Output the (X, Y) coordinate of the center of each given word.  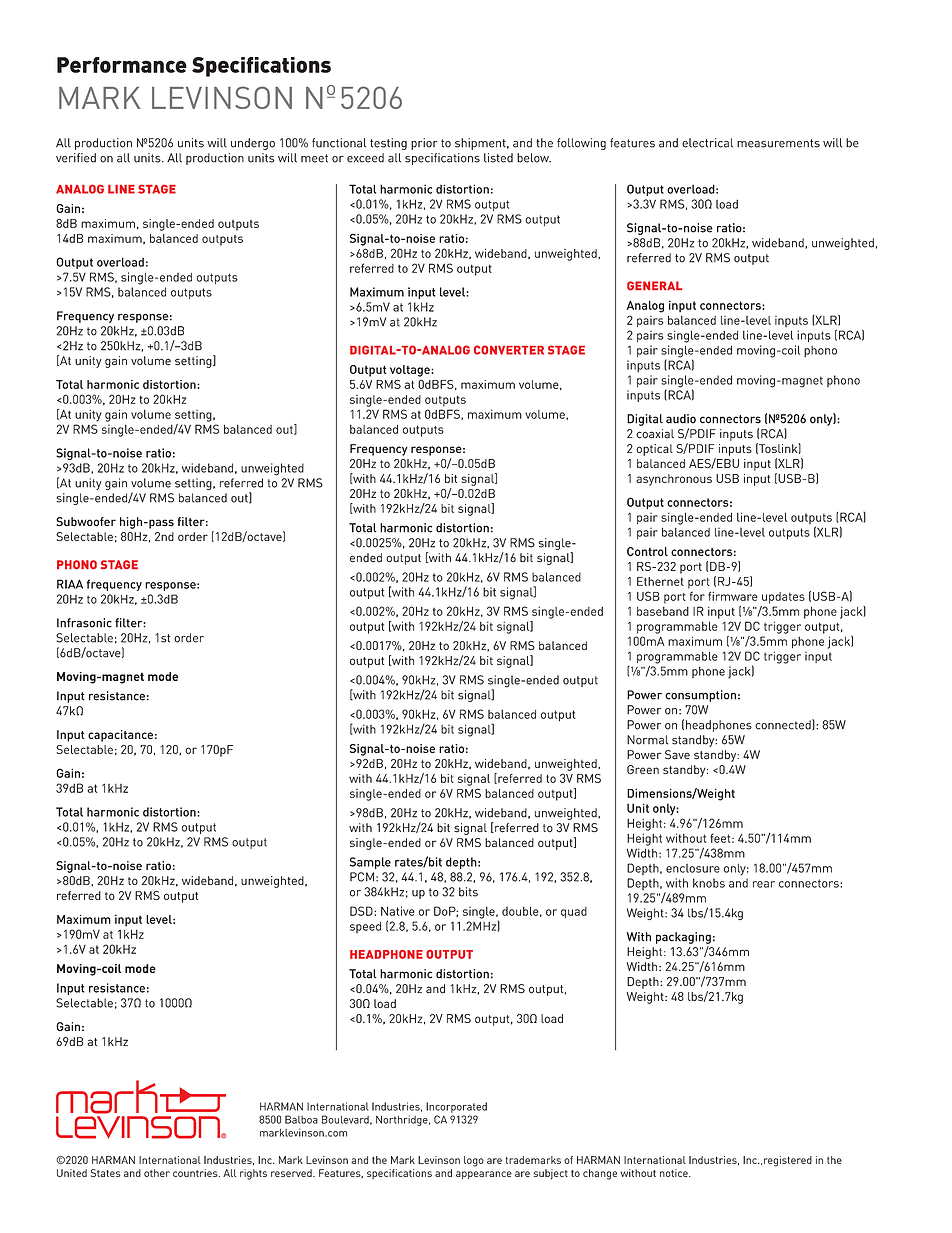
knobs (709, 883)
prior (424, 144)
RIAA (70, 584)
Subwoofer (86, 522)
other (157, 1173)
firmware (733, 596)
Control (647, 551)
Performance (122, 65)
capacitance (120, 736)
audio (681, 419)
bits (468, 892)
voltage (411, 371)
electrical (707, 143)
